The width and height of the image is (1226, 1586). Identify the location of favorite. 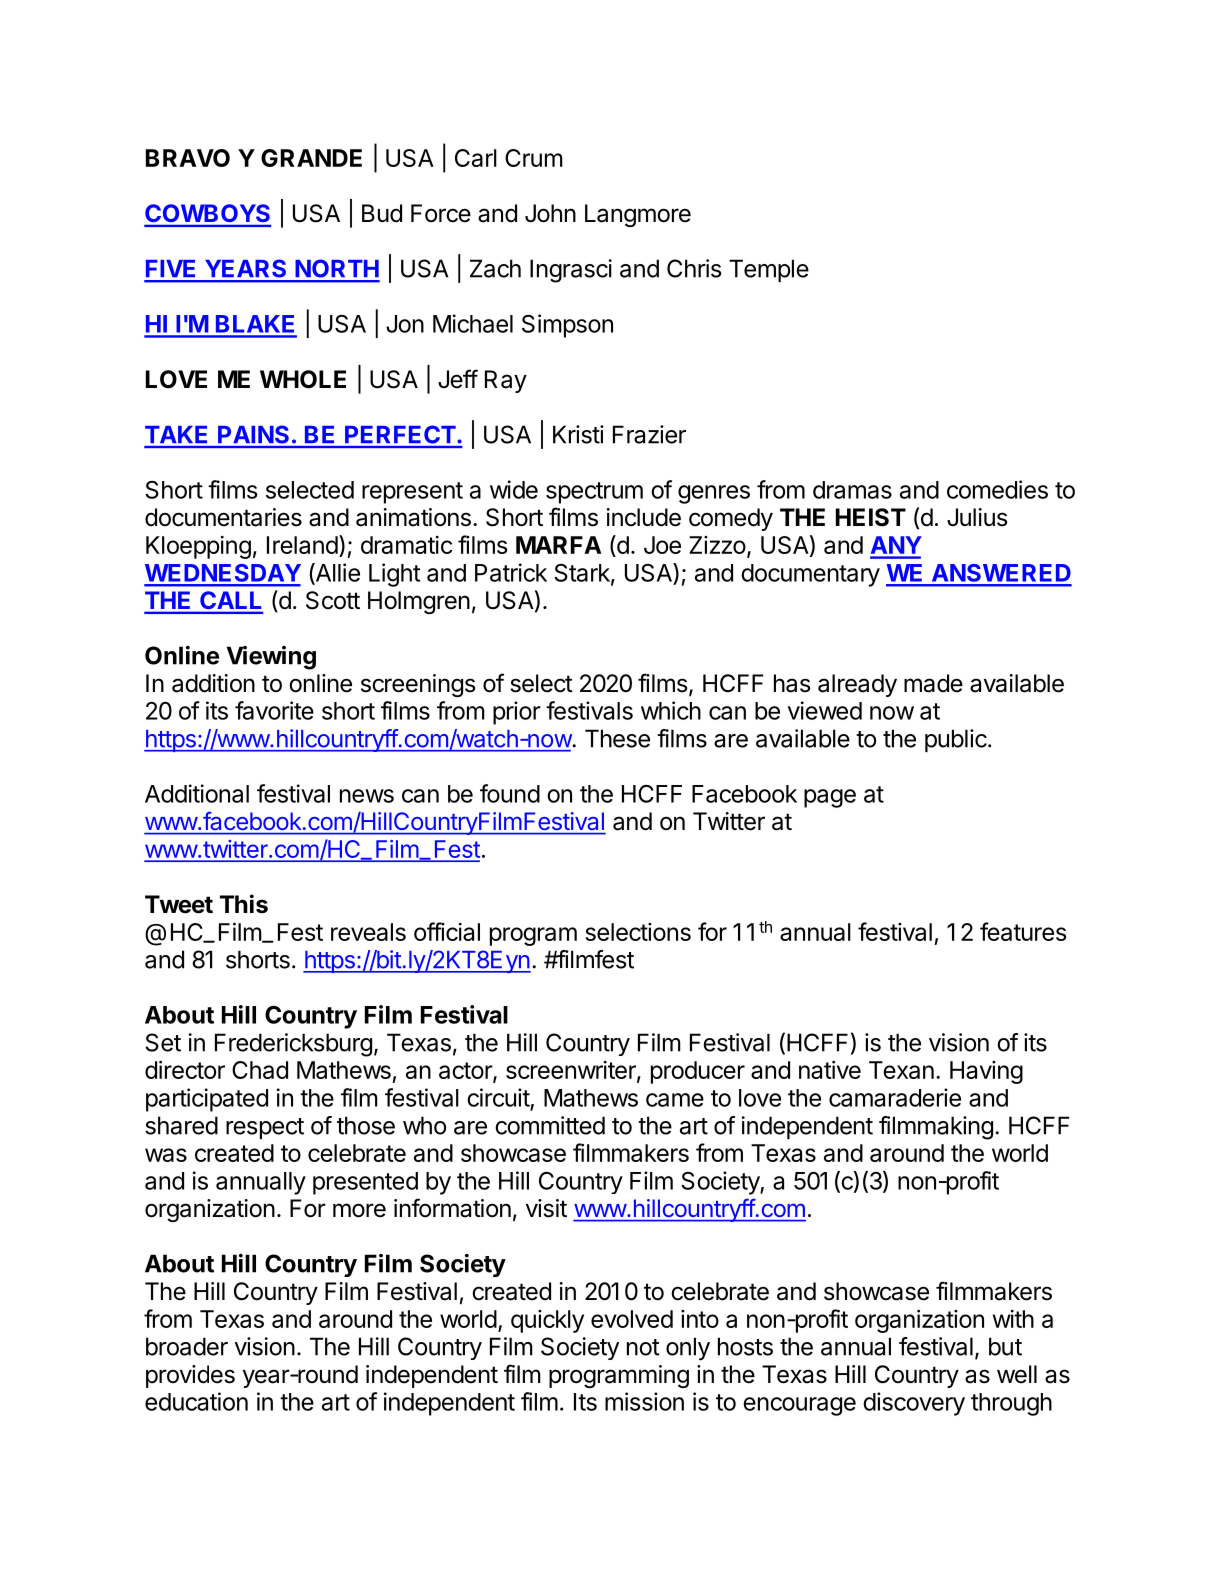
(274, 710).
